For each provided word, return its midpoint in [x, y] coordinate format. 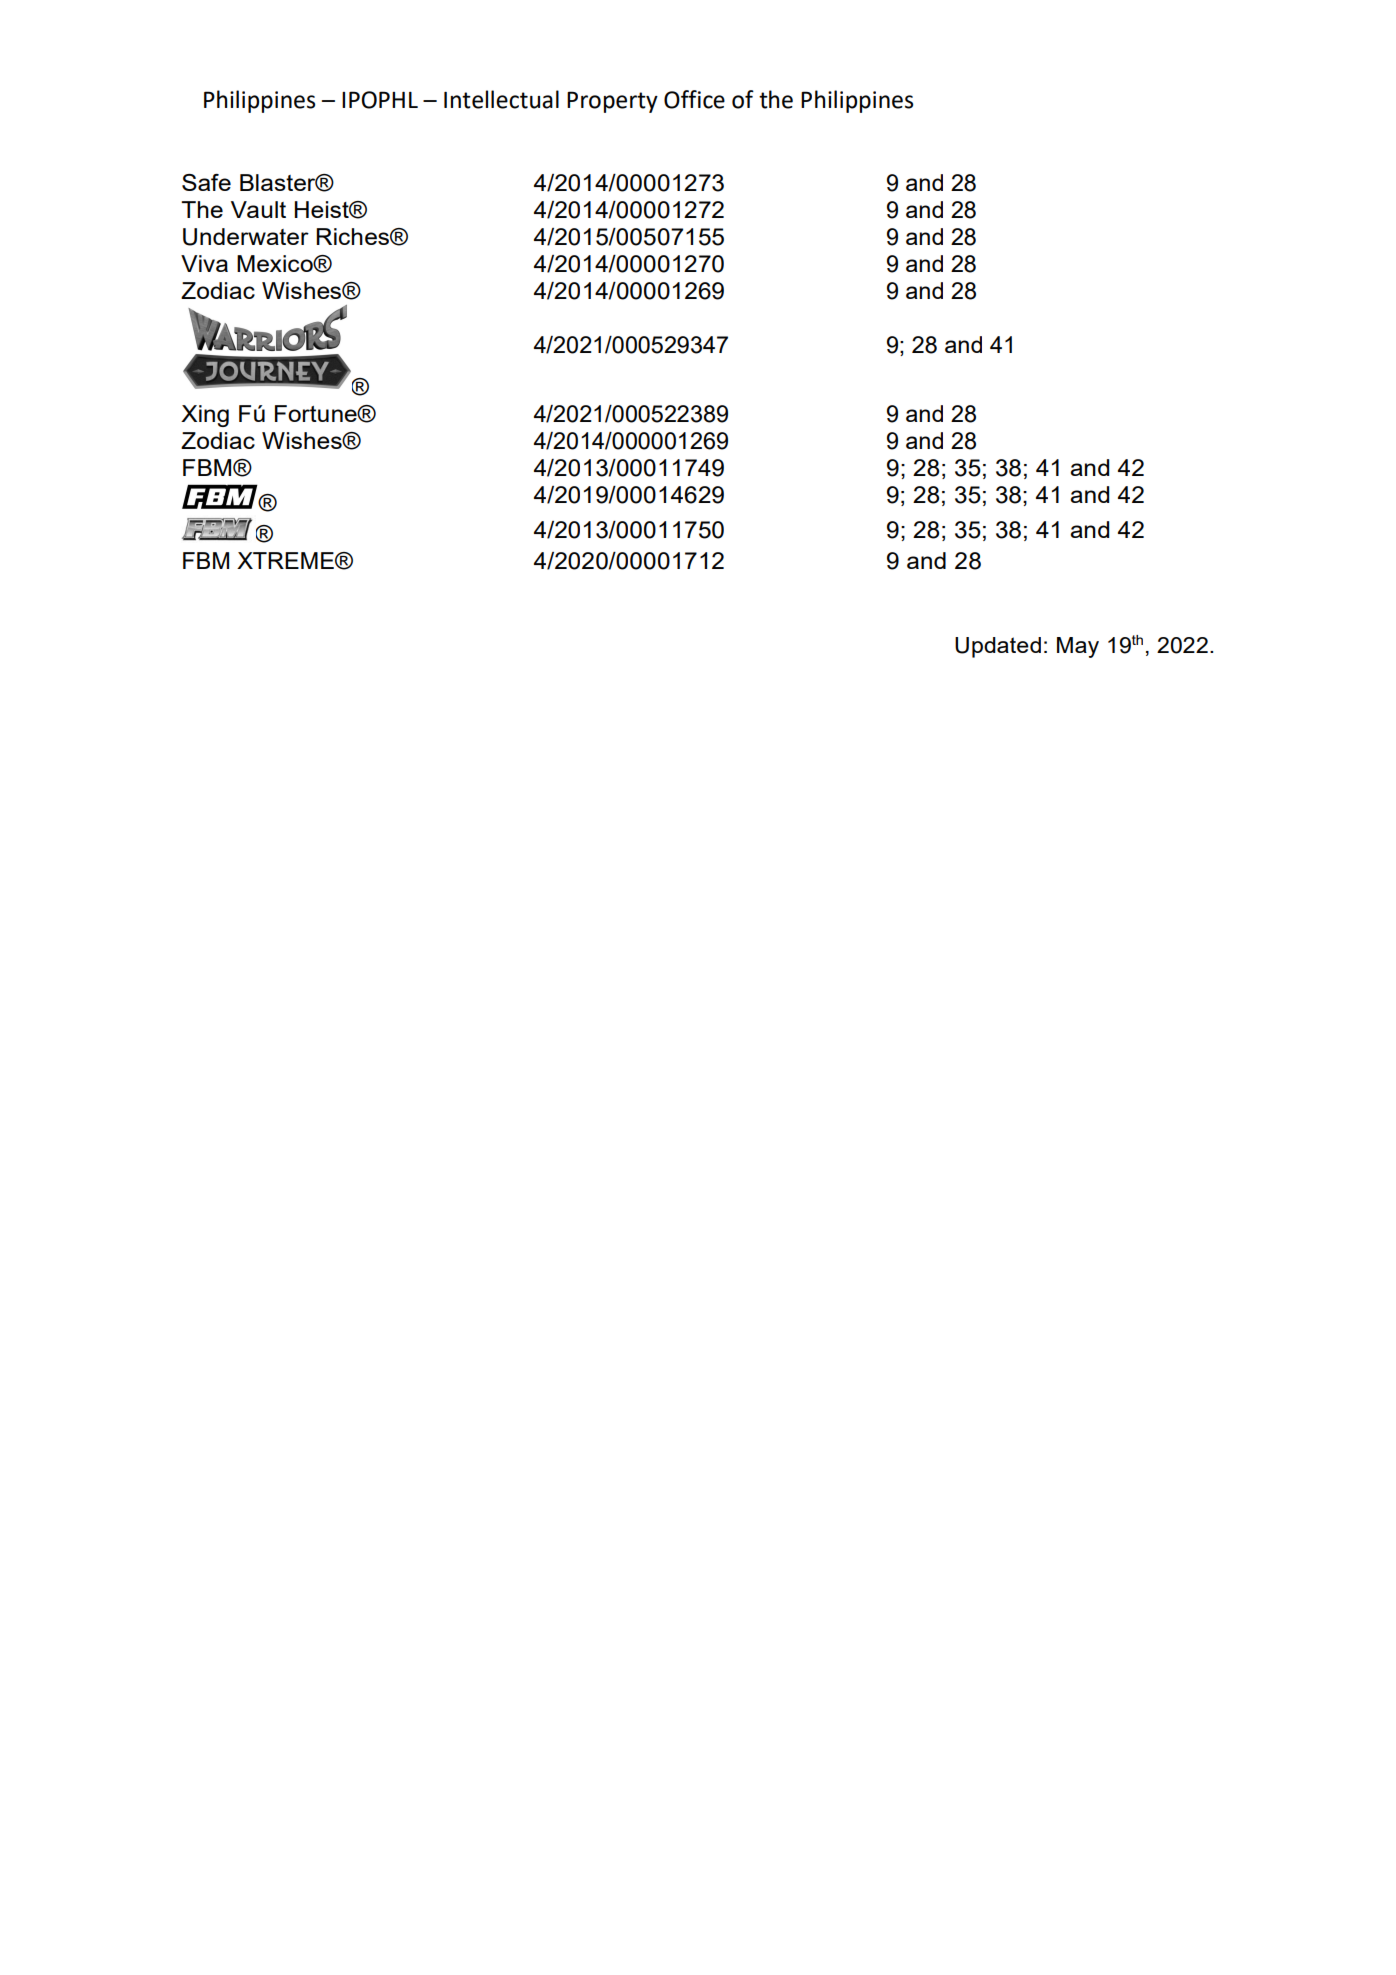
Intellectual [501, 99]
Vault [258, 209]
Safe [206, 182]
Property [612, 102]
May [1078, 647]
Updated [998, 647]
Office [694, 99]
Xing [205, 416]
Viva [204, 263]
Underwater [246, 237]
